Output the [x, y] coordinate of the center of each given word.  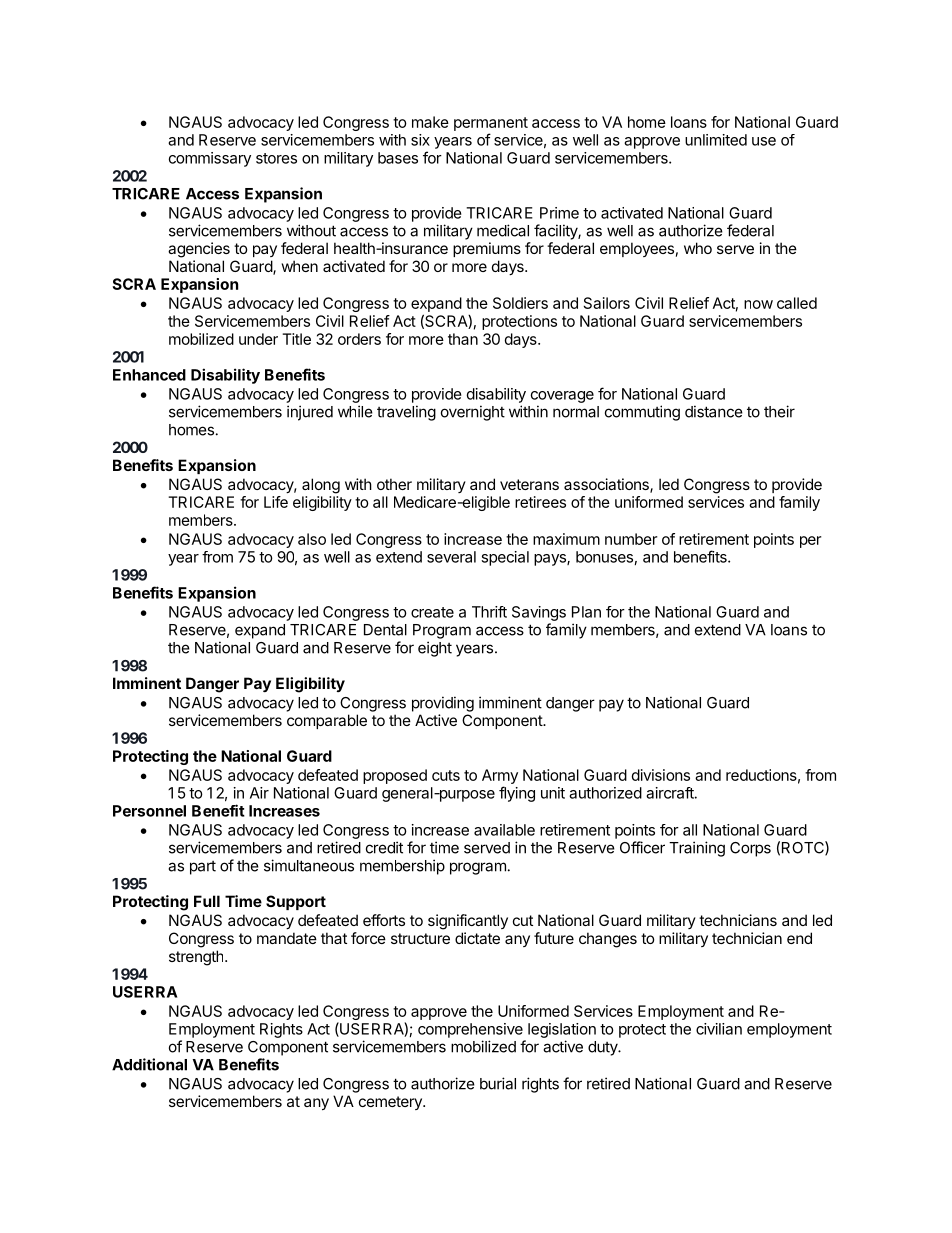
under [258, 339]
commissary [210, 159]
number [631, 539]
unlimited [716, 140]
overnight [473, 413]
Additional [149, 1064]
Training [697, 849]
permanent [491, 124]
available [504, 830]
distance [714, 411]
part [203, 868]
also [312, 539]
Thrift [489, 612]
